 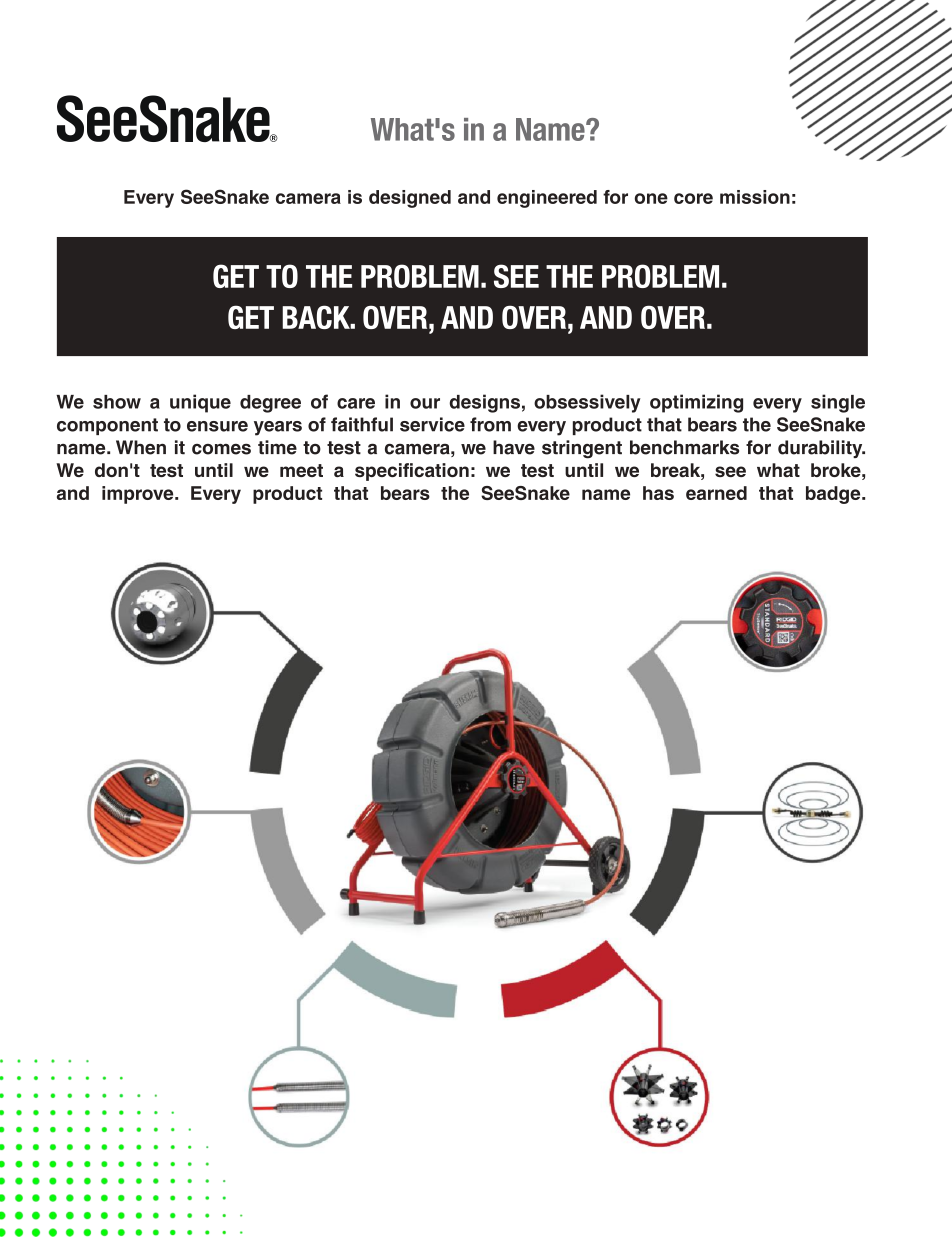 What do you see at coordinates (684, 447) in the screenshot?
I see `benchmarks` at bounding box center [684, 447].
